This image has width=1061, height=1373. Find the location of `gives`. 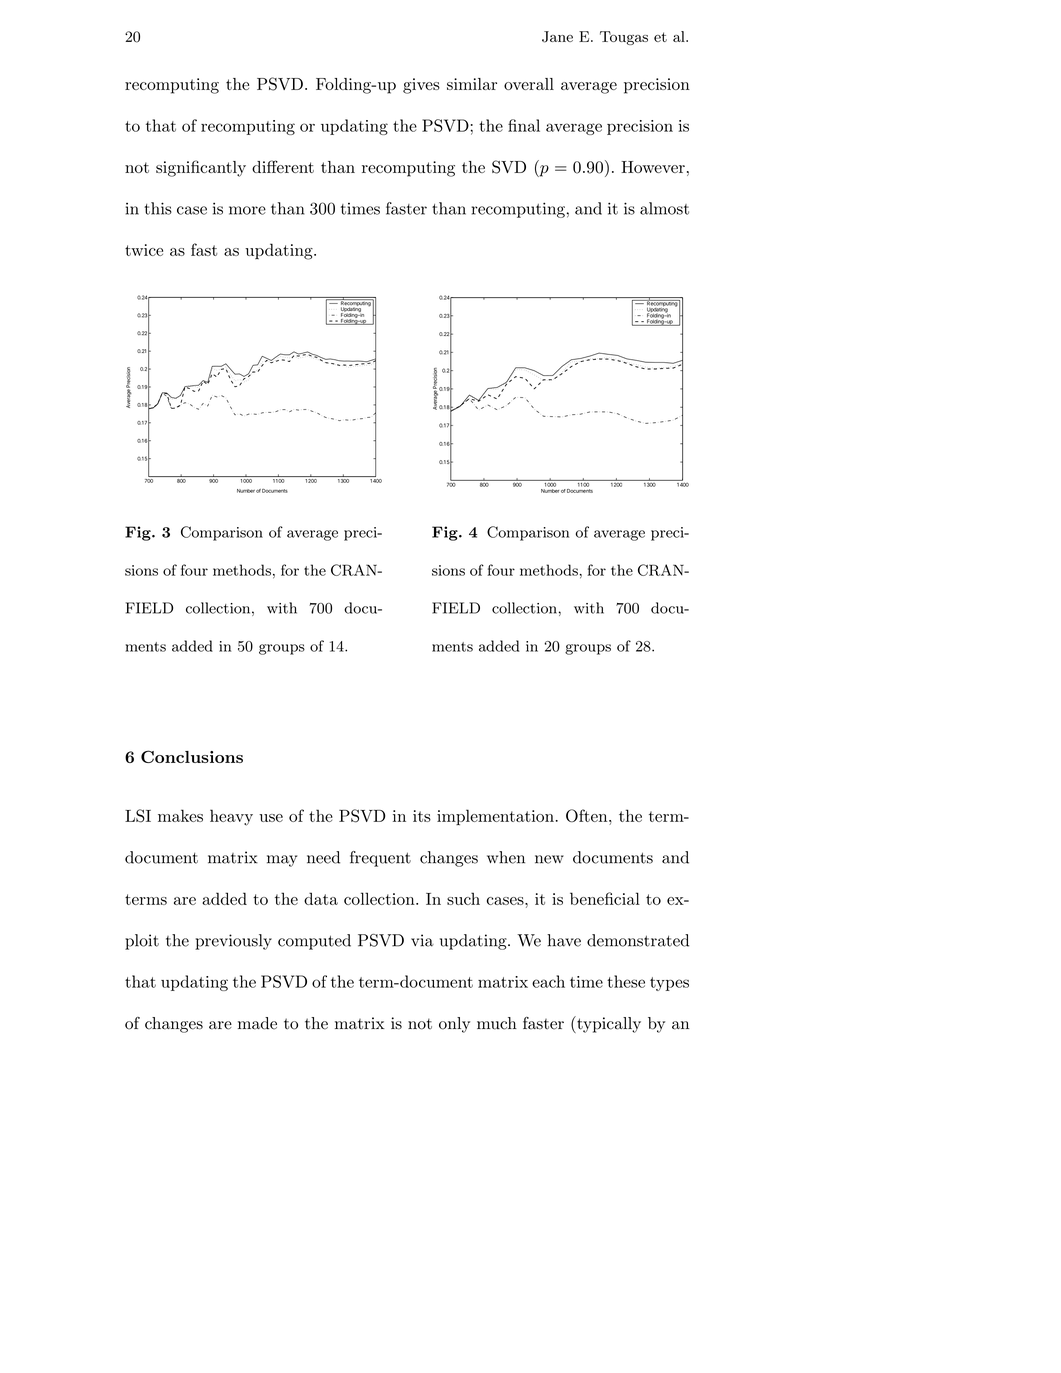

gives is located at coordinates (421, 86).
